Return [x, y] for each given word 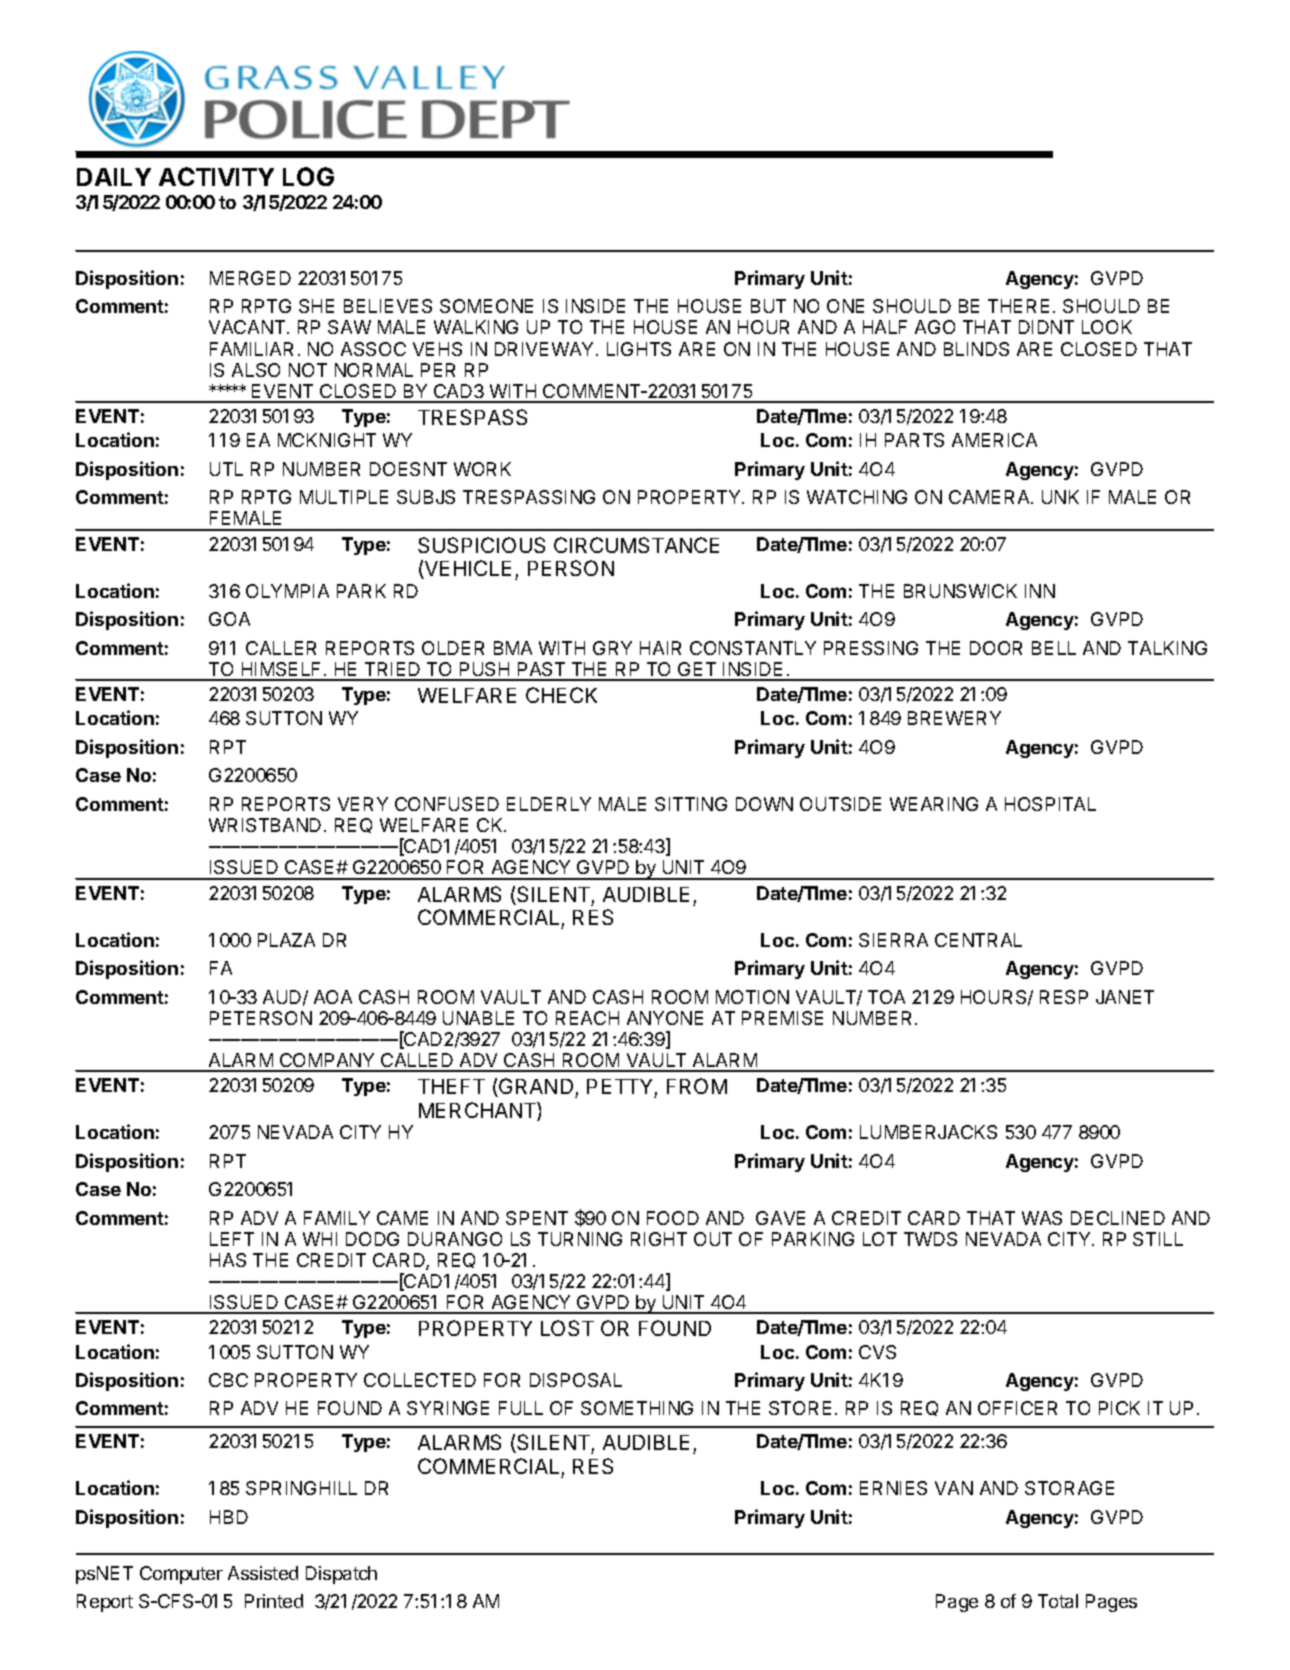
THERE [1018, 306]
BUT [768, 306]
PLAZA [286, 940]
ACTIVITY [216, 176]
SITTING [691, 804]
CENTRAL [978, 940]
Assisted [263, 1573]
